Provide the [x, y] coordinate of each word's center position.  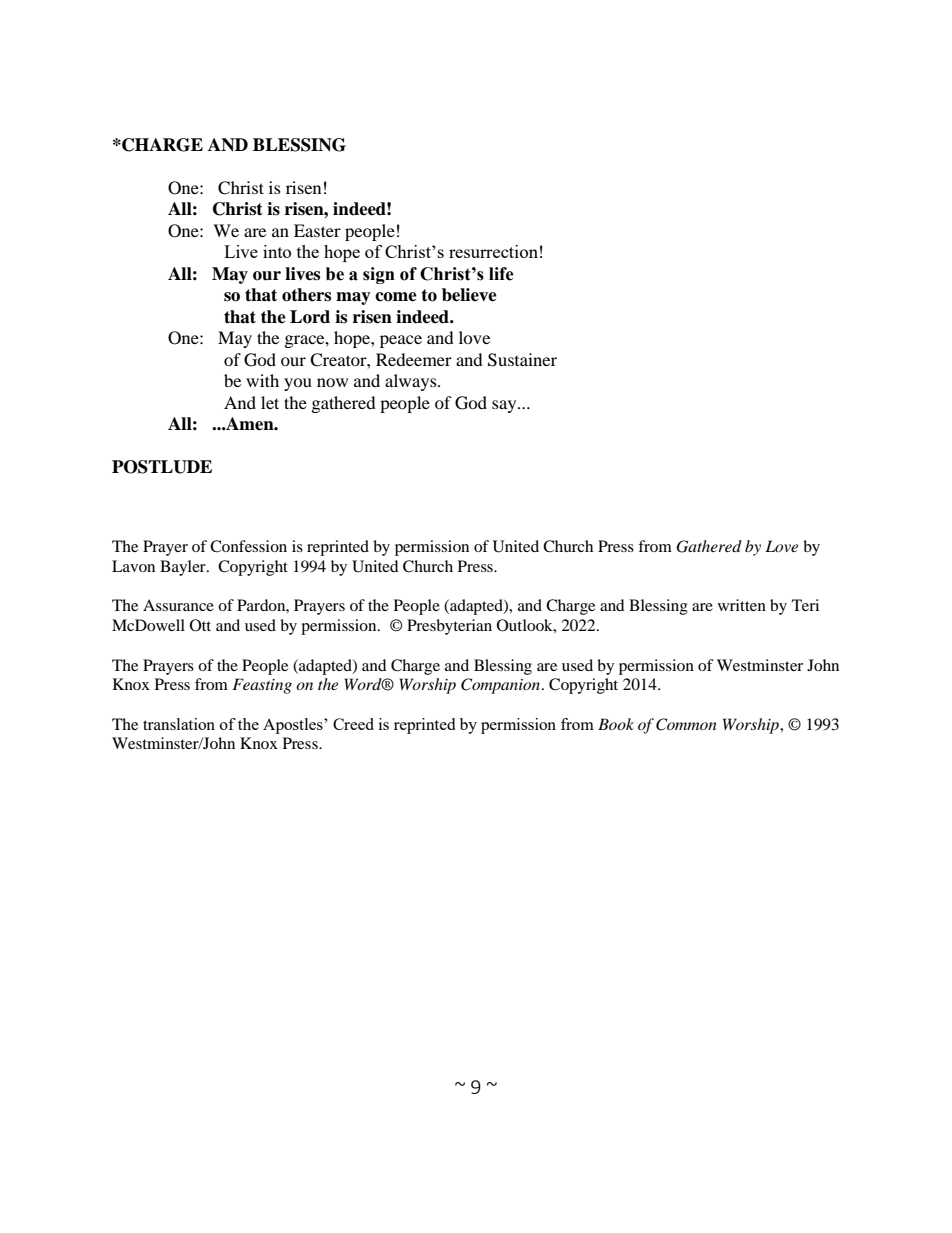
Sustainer [522, 360]
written [742, 605]
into [277, 251]
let [270, 402]
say [505, 406]
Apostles [294, 726]
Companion [502, 686]
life [501, 274]
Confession [248, 546]
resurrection [493, 251]
